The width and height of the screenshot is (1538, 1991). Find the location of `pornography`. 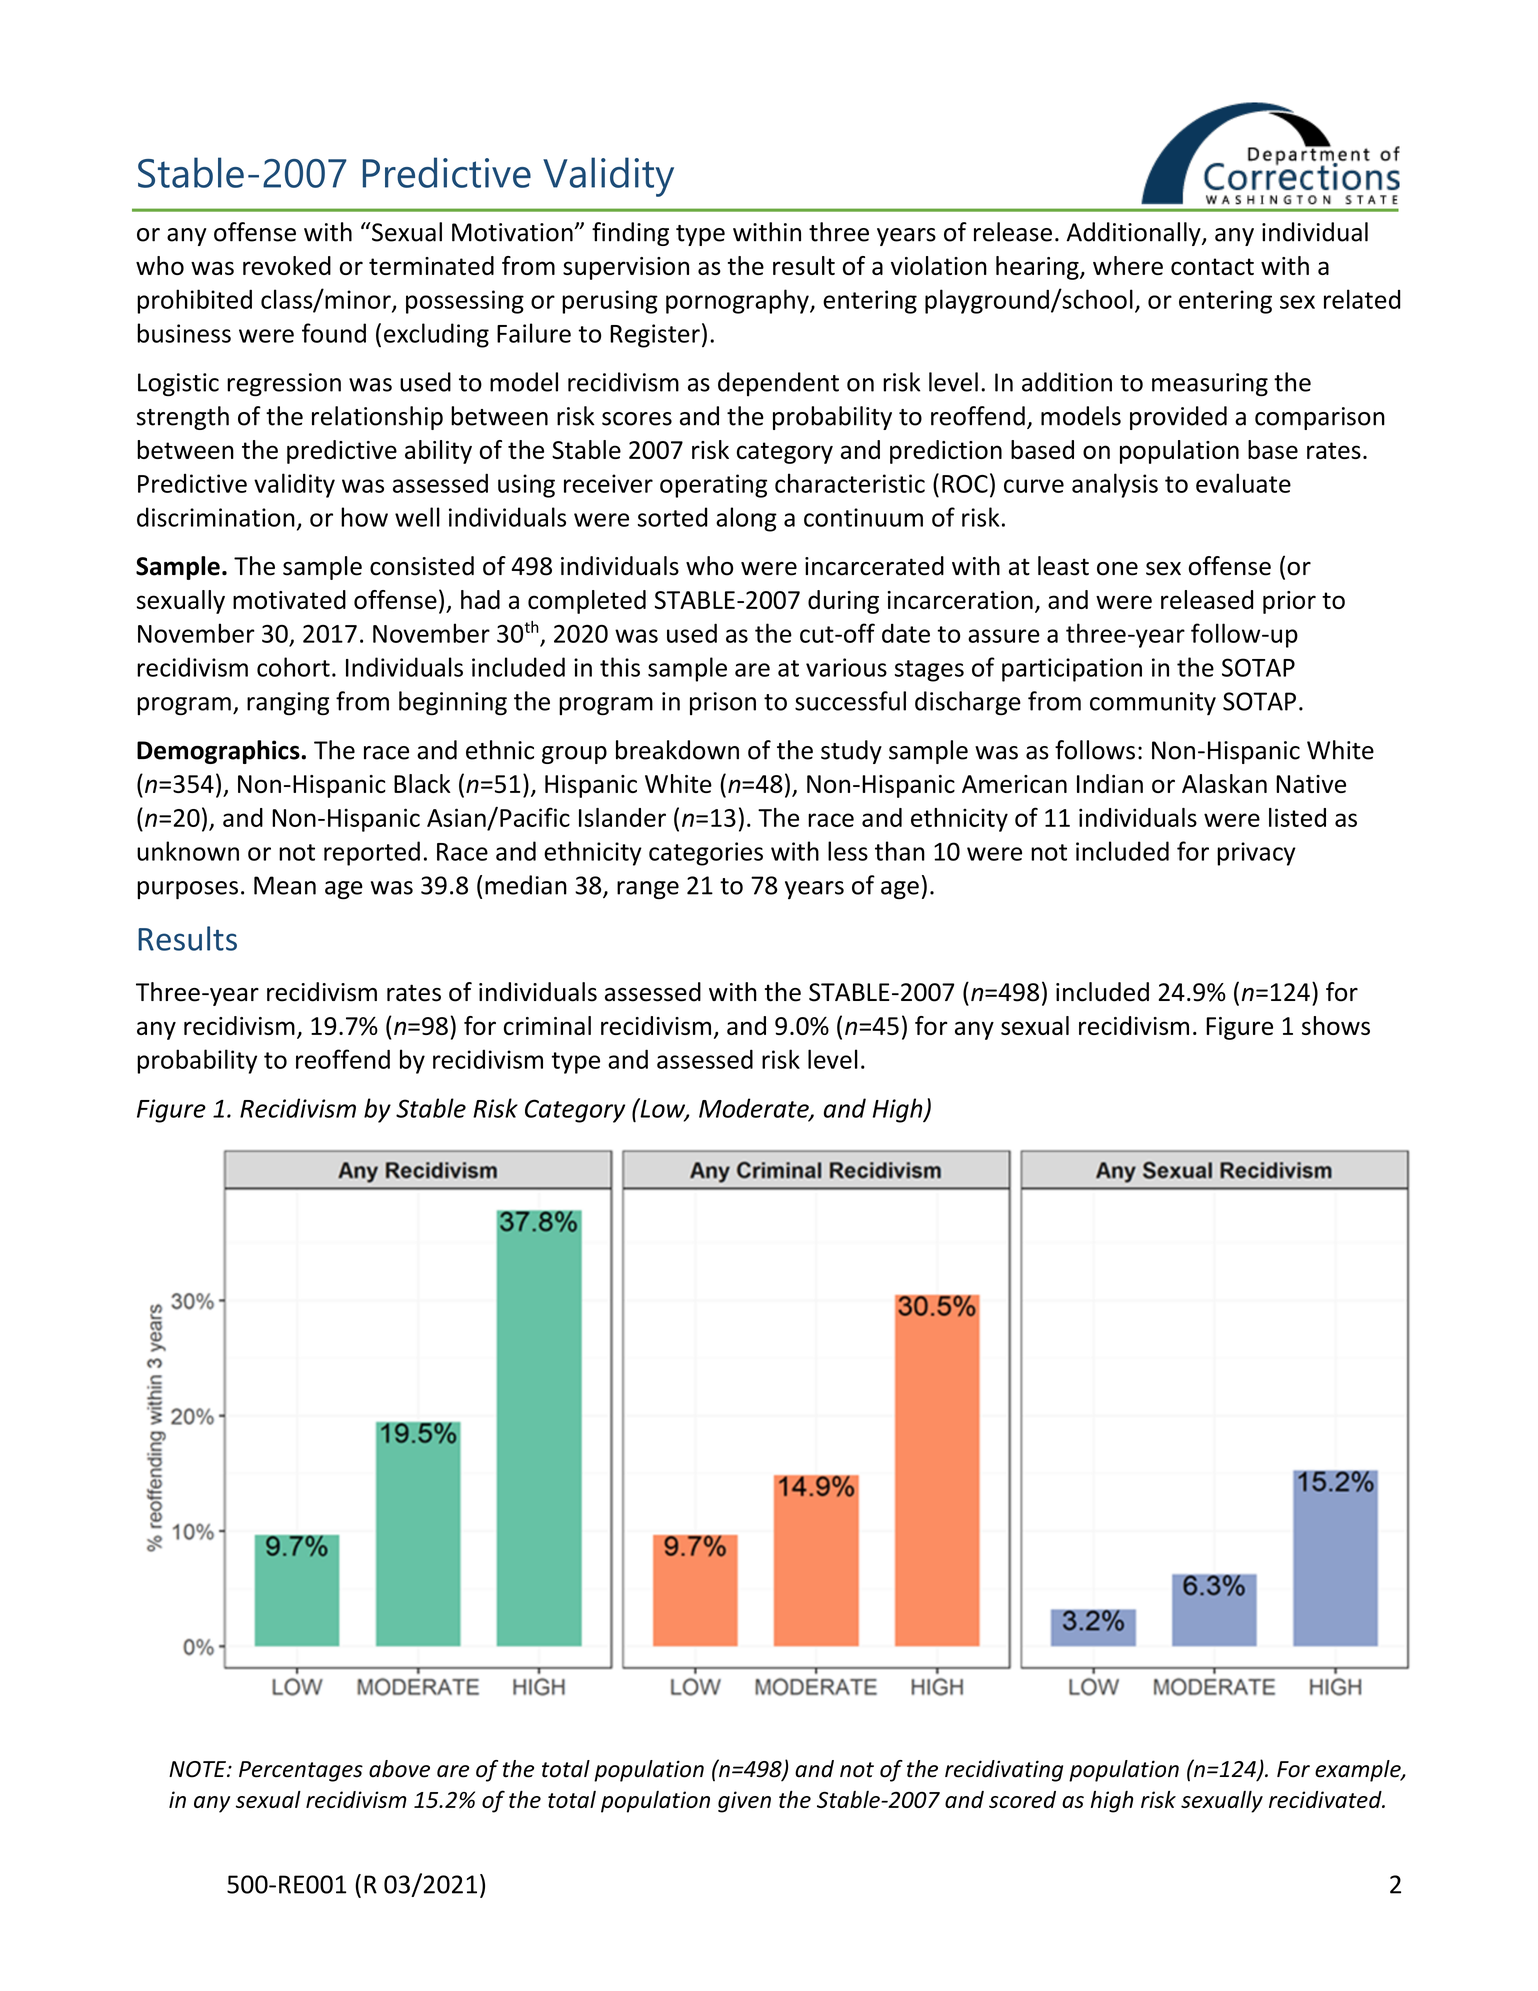

pornography is located at coordinates (738, 301).
